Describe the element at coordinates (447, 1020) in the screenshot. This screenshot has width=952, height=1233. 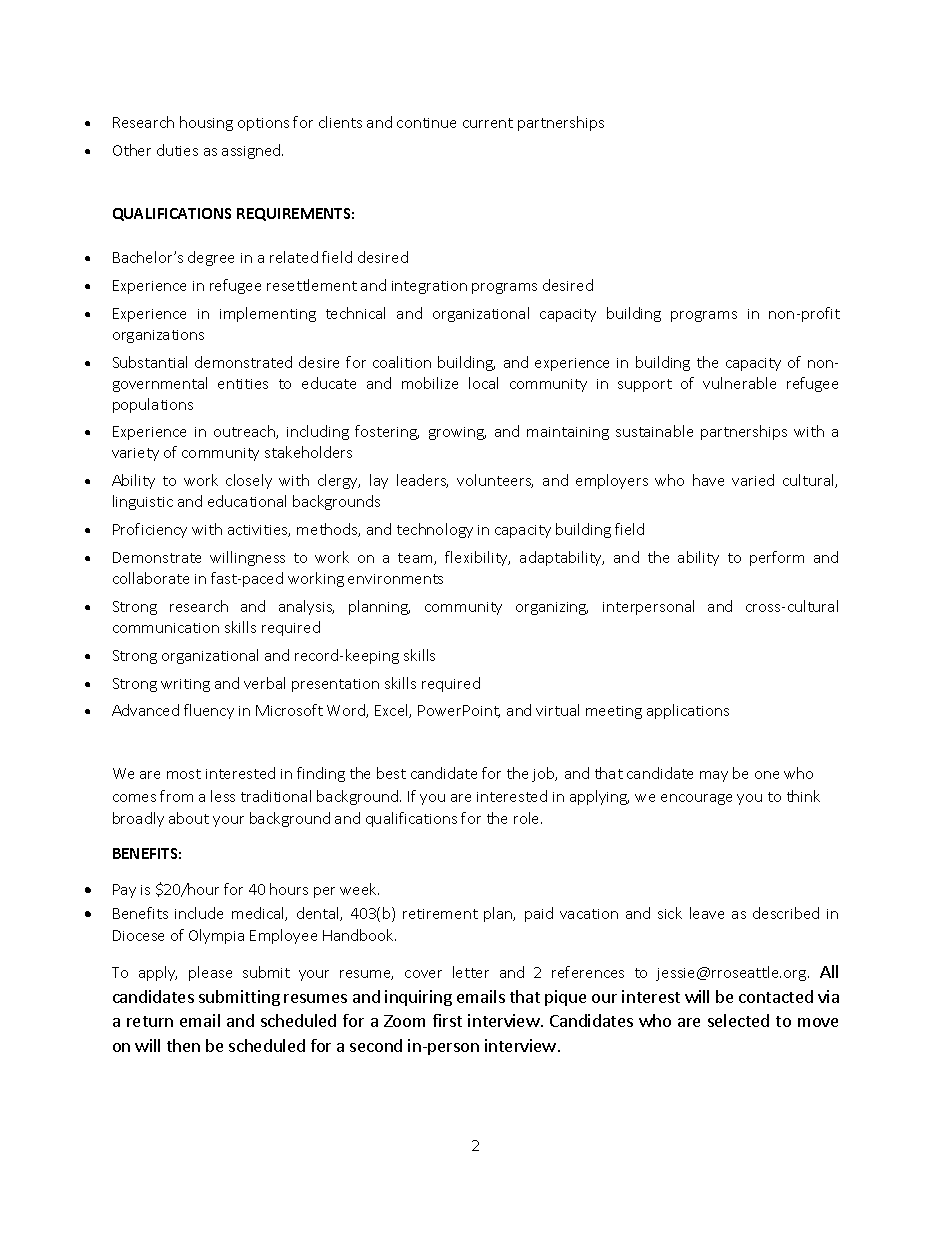
I see `first` at that location.
